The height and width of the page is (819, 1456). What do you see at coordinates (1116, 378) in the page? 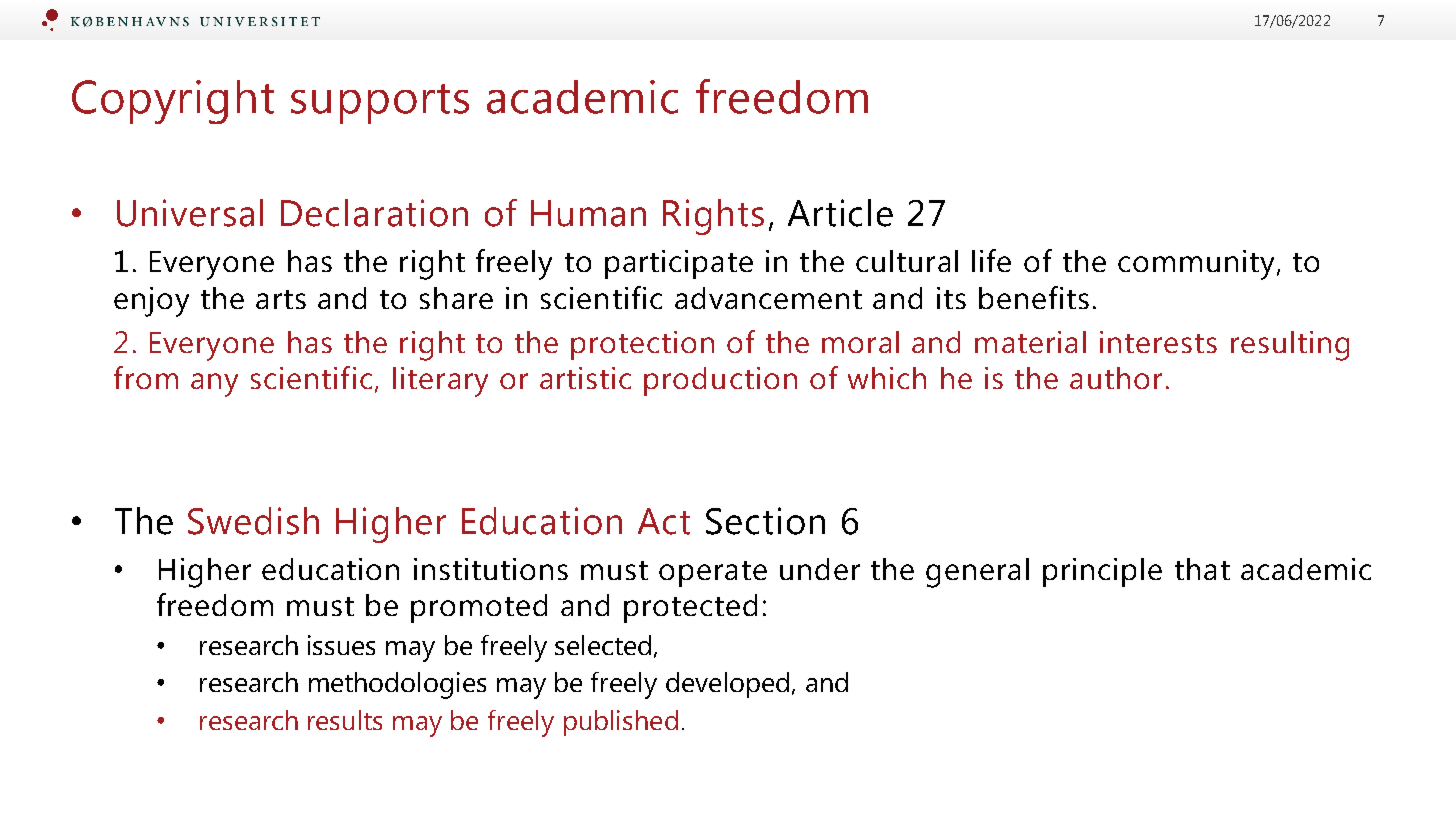
I see `author` at bounding box center [1116, 378].
